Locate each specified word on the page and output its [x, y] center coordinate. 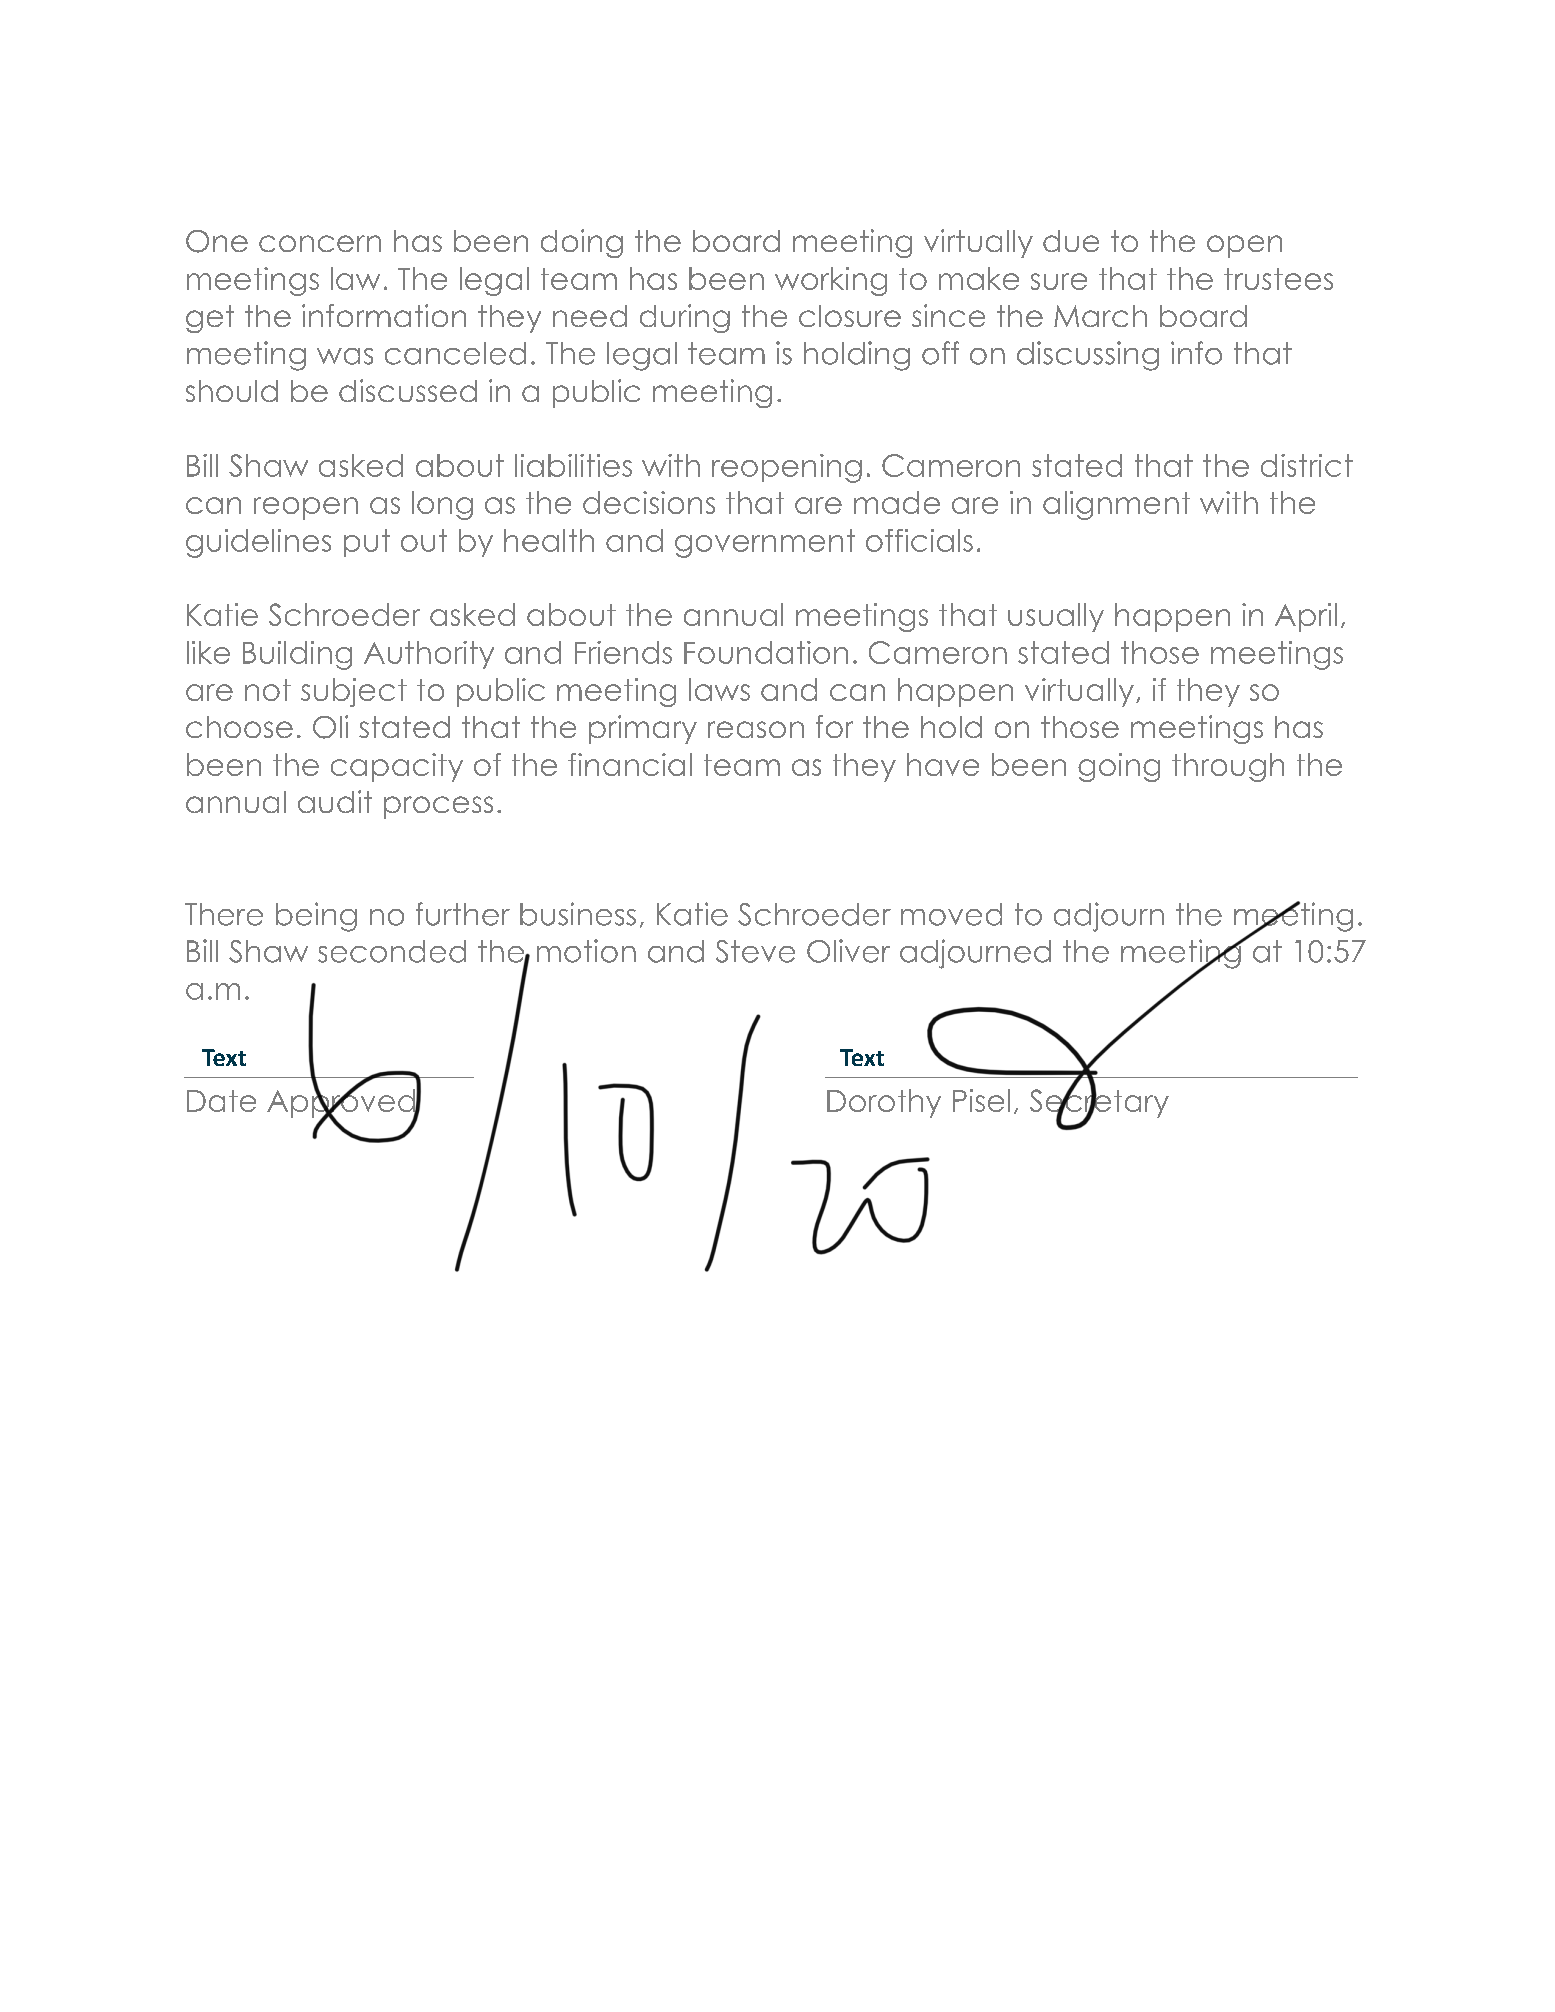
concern [320, 243]
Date [221, 1101]
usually [1056, 617]
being [316, 917]
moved [951, 914]
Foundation [766, 652]
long [442, 505]
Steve [755, 951]
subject [354, 692]
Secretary [1099, 1103]
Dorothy [884, 1103]
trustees [1278, 279]
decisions [649, 502]
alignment [1116, 505]
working [831, 281]
